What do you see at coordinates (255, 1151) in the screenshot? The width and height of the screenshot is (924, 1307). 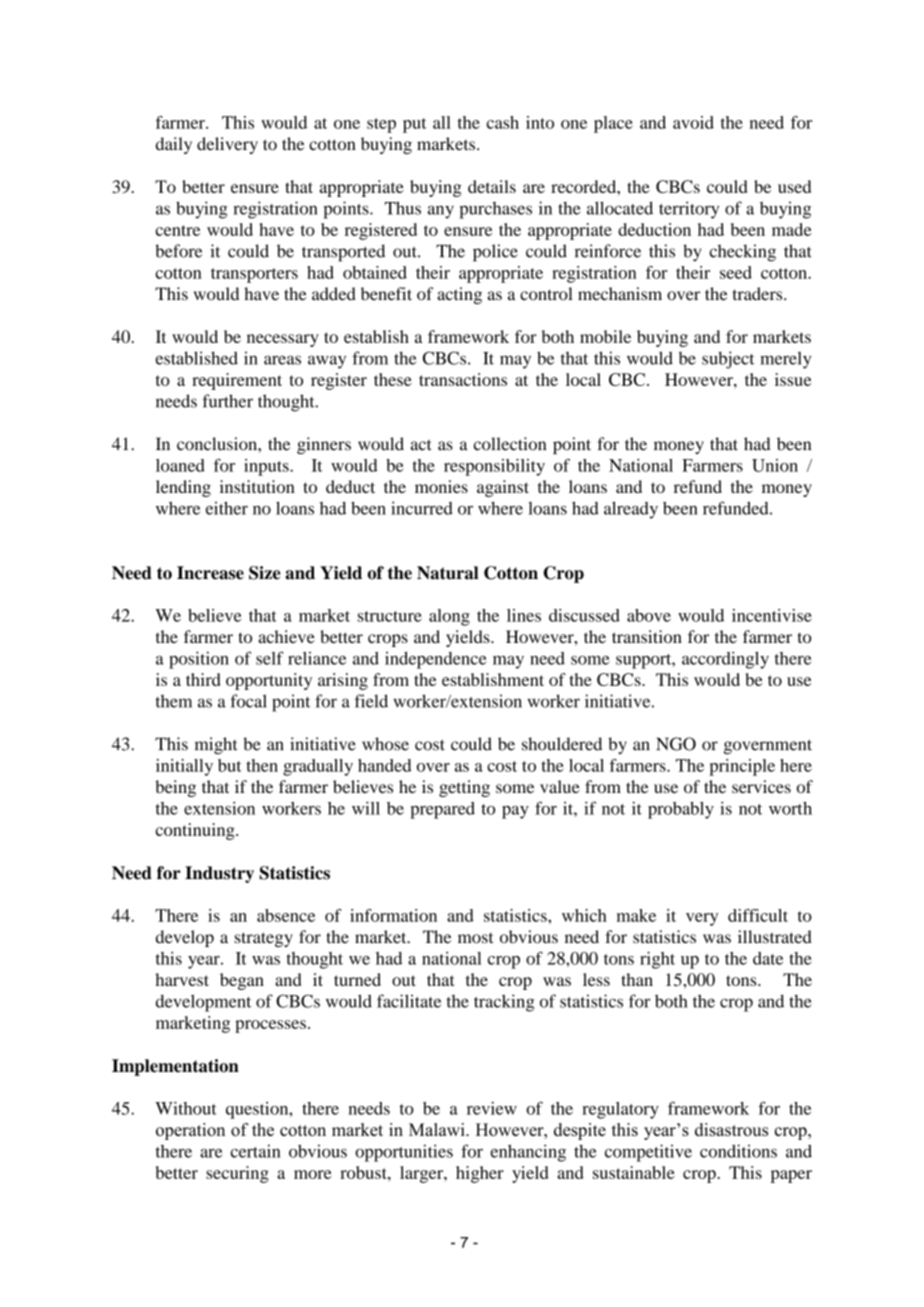 I see `certain` at bounding box center [255, 1151].
